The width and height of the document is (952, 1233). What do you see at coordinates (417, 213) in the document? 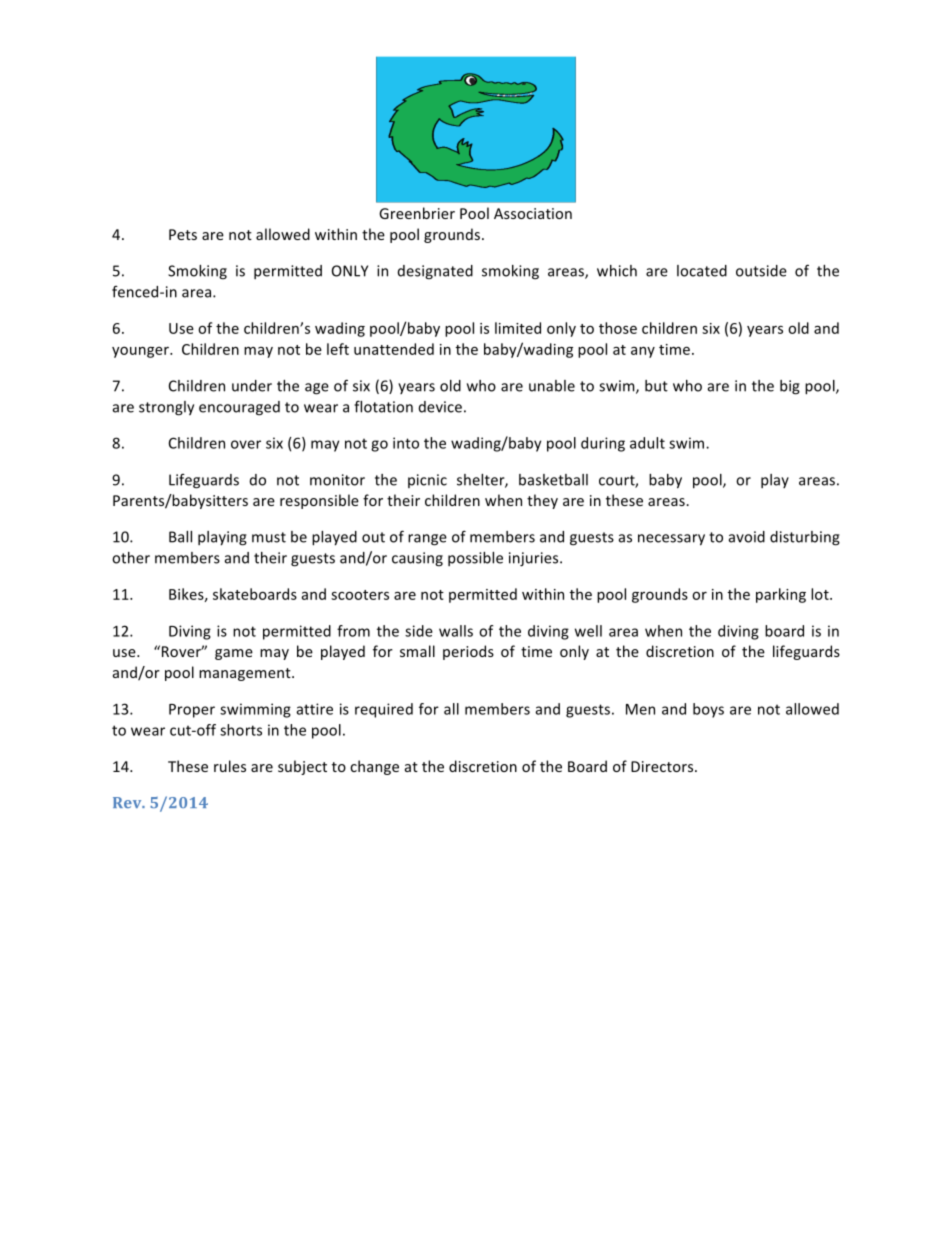
I see `Greenbrier` at bounding box center [417, 213].
